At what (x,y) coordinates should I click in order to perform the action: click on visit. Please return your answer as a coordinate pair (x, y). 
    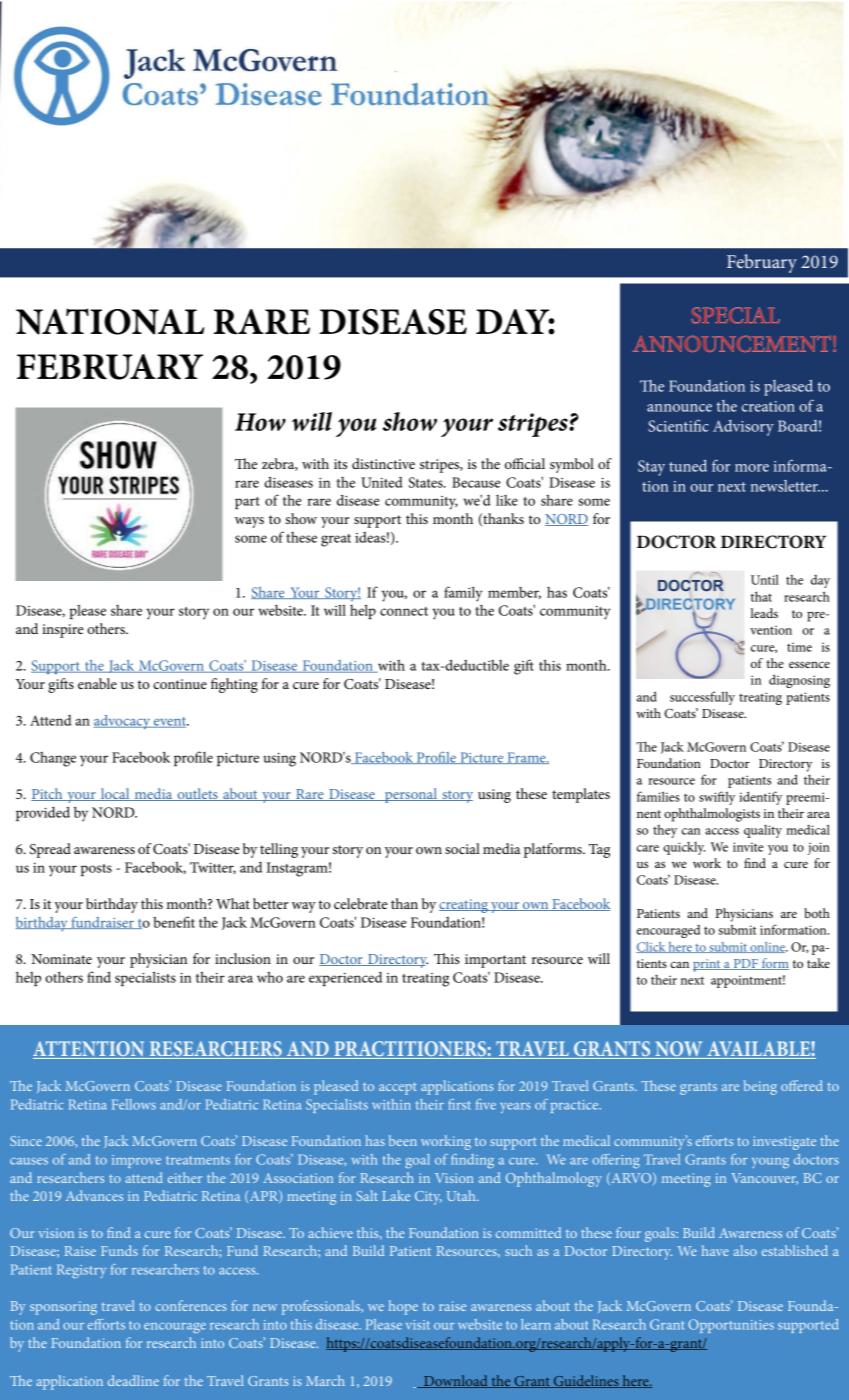
    Looking at the image, I should click on (418, 1325).
